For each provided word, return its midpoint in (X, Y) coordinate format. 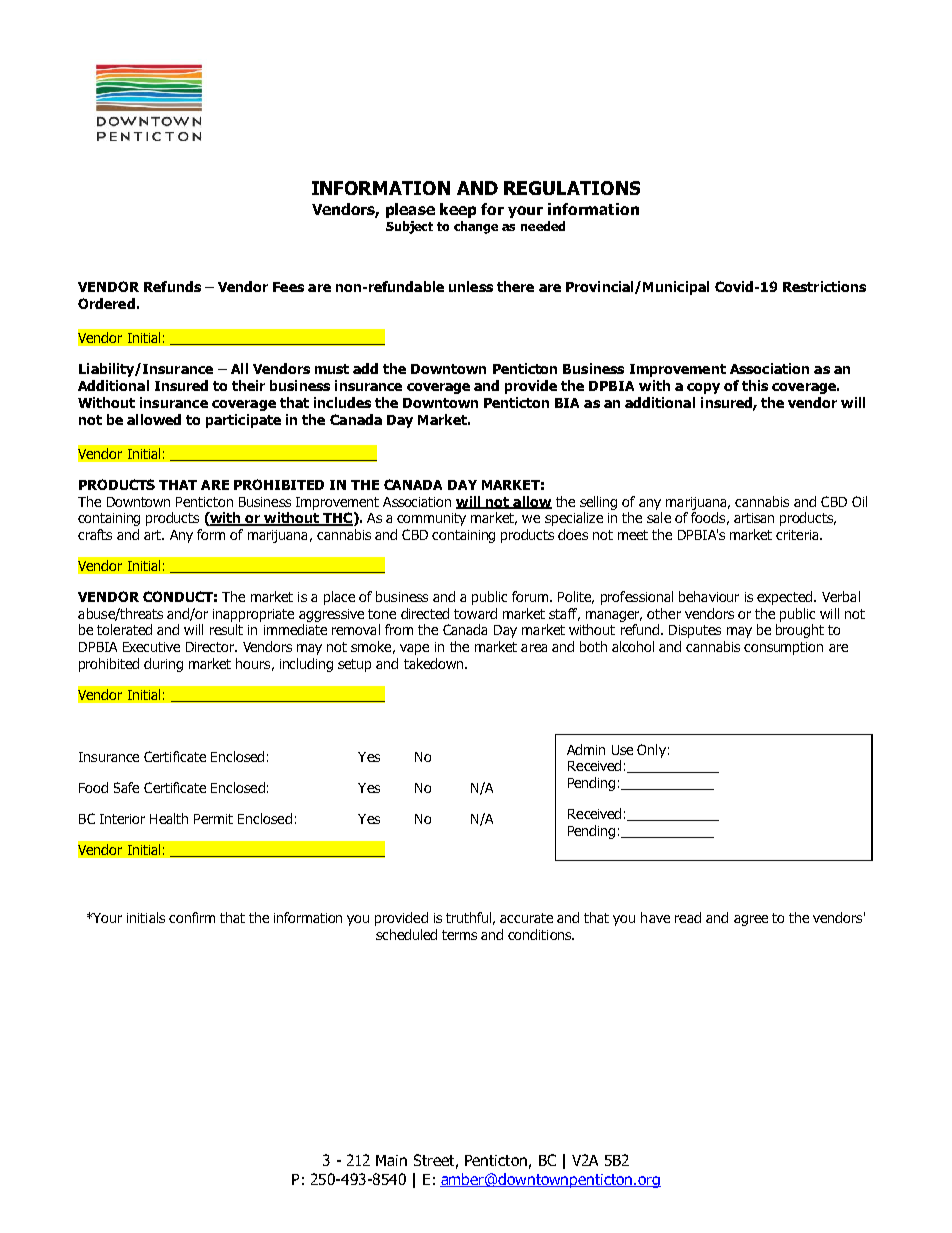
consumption (783, 648)
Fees (288, 287)
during (163, 665)
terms (459, 935)
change (476, 227)
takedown (435, 663)
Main (391, 1160)
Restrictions (824, 286)
